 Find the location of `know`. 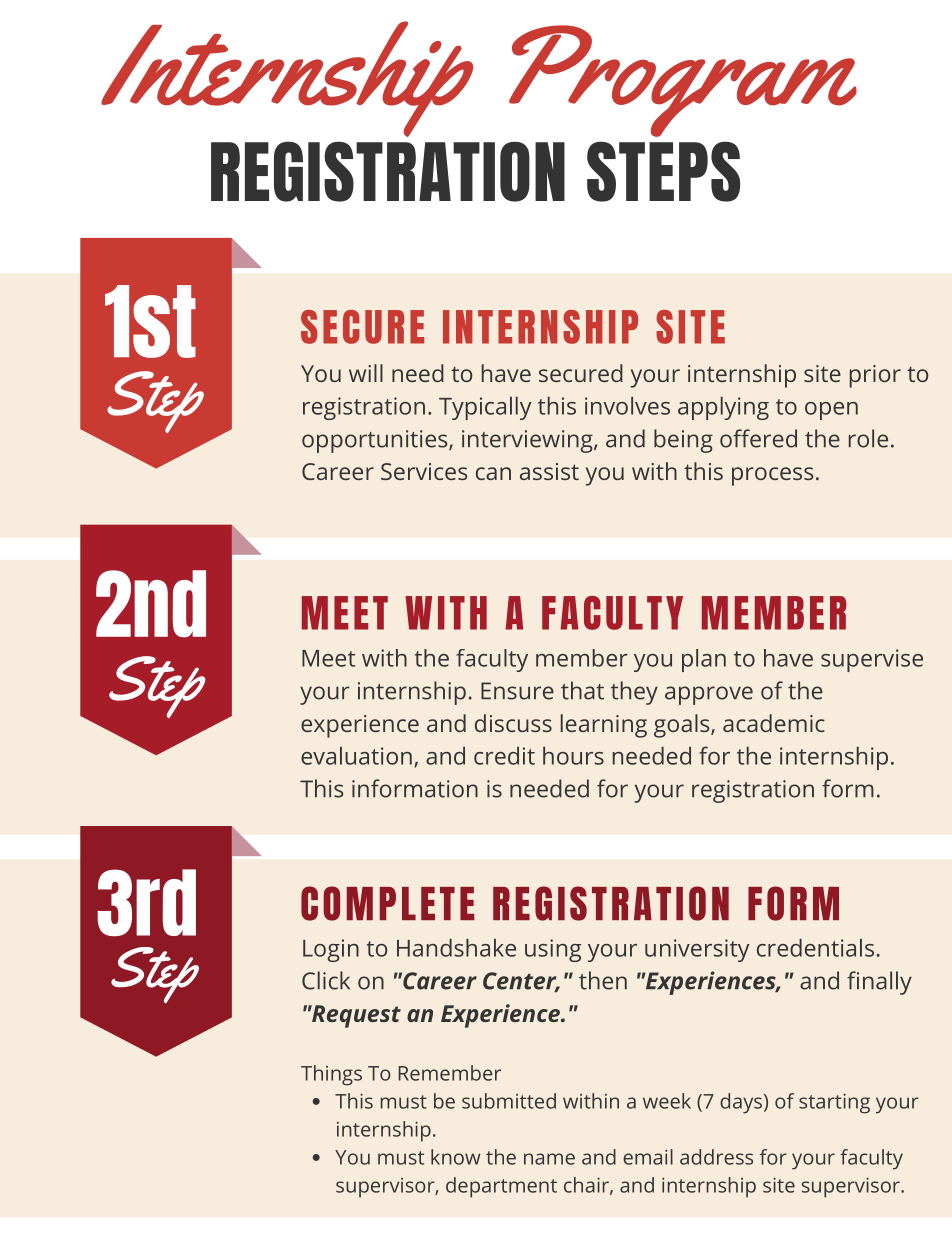

know is located at coordinates (456, 1157).
